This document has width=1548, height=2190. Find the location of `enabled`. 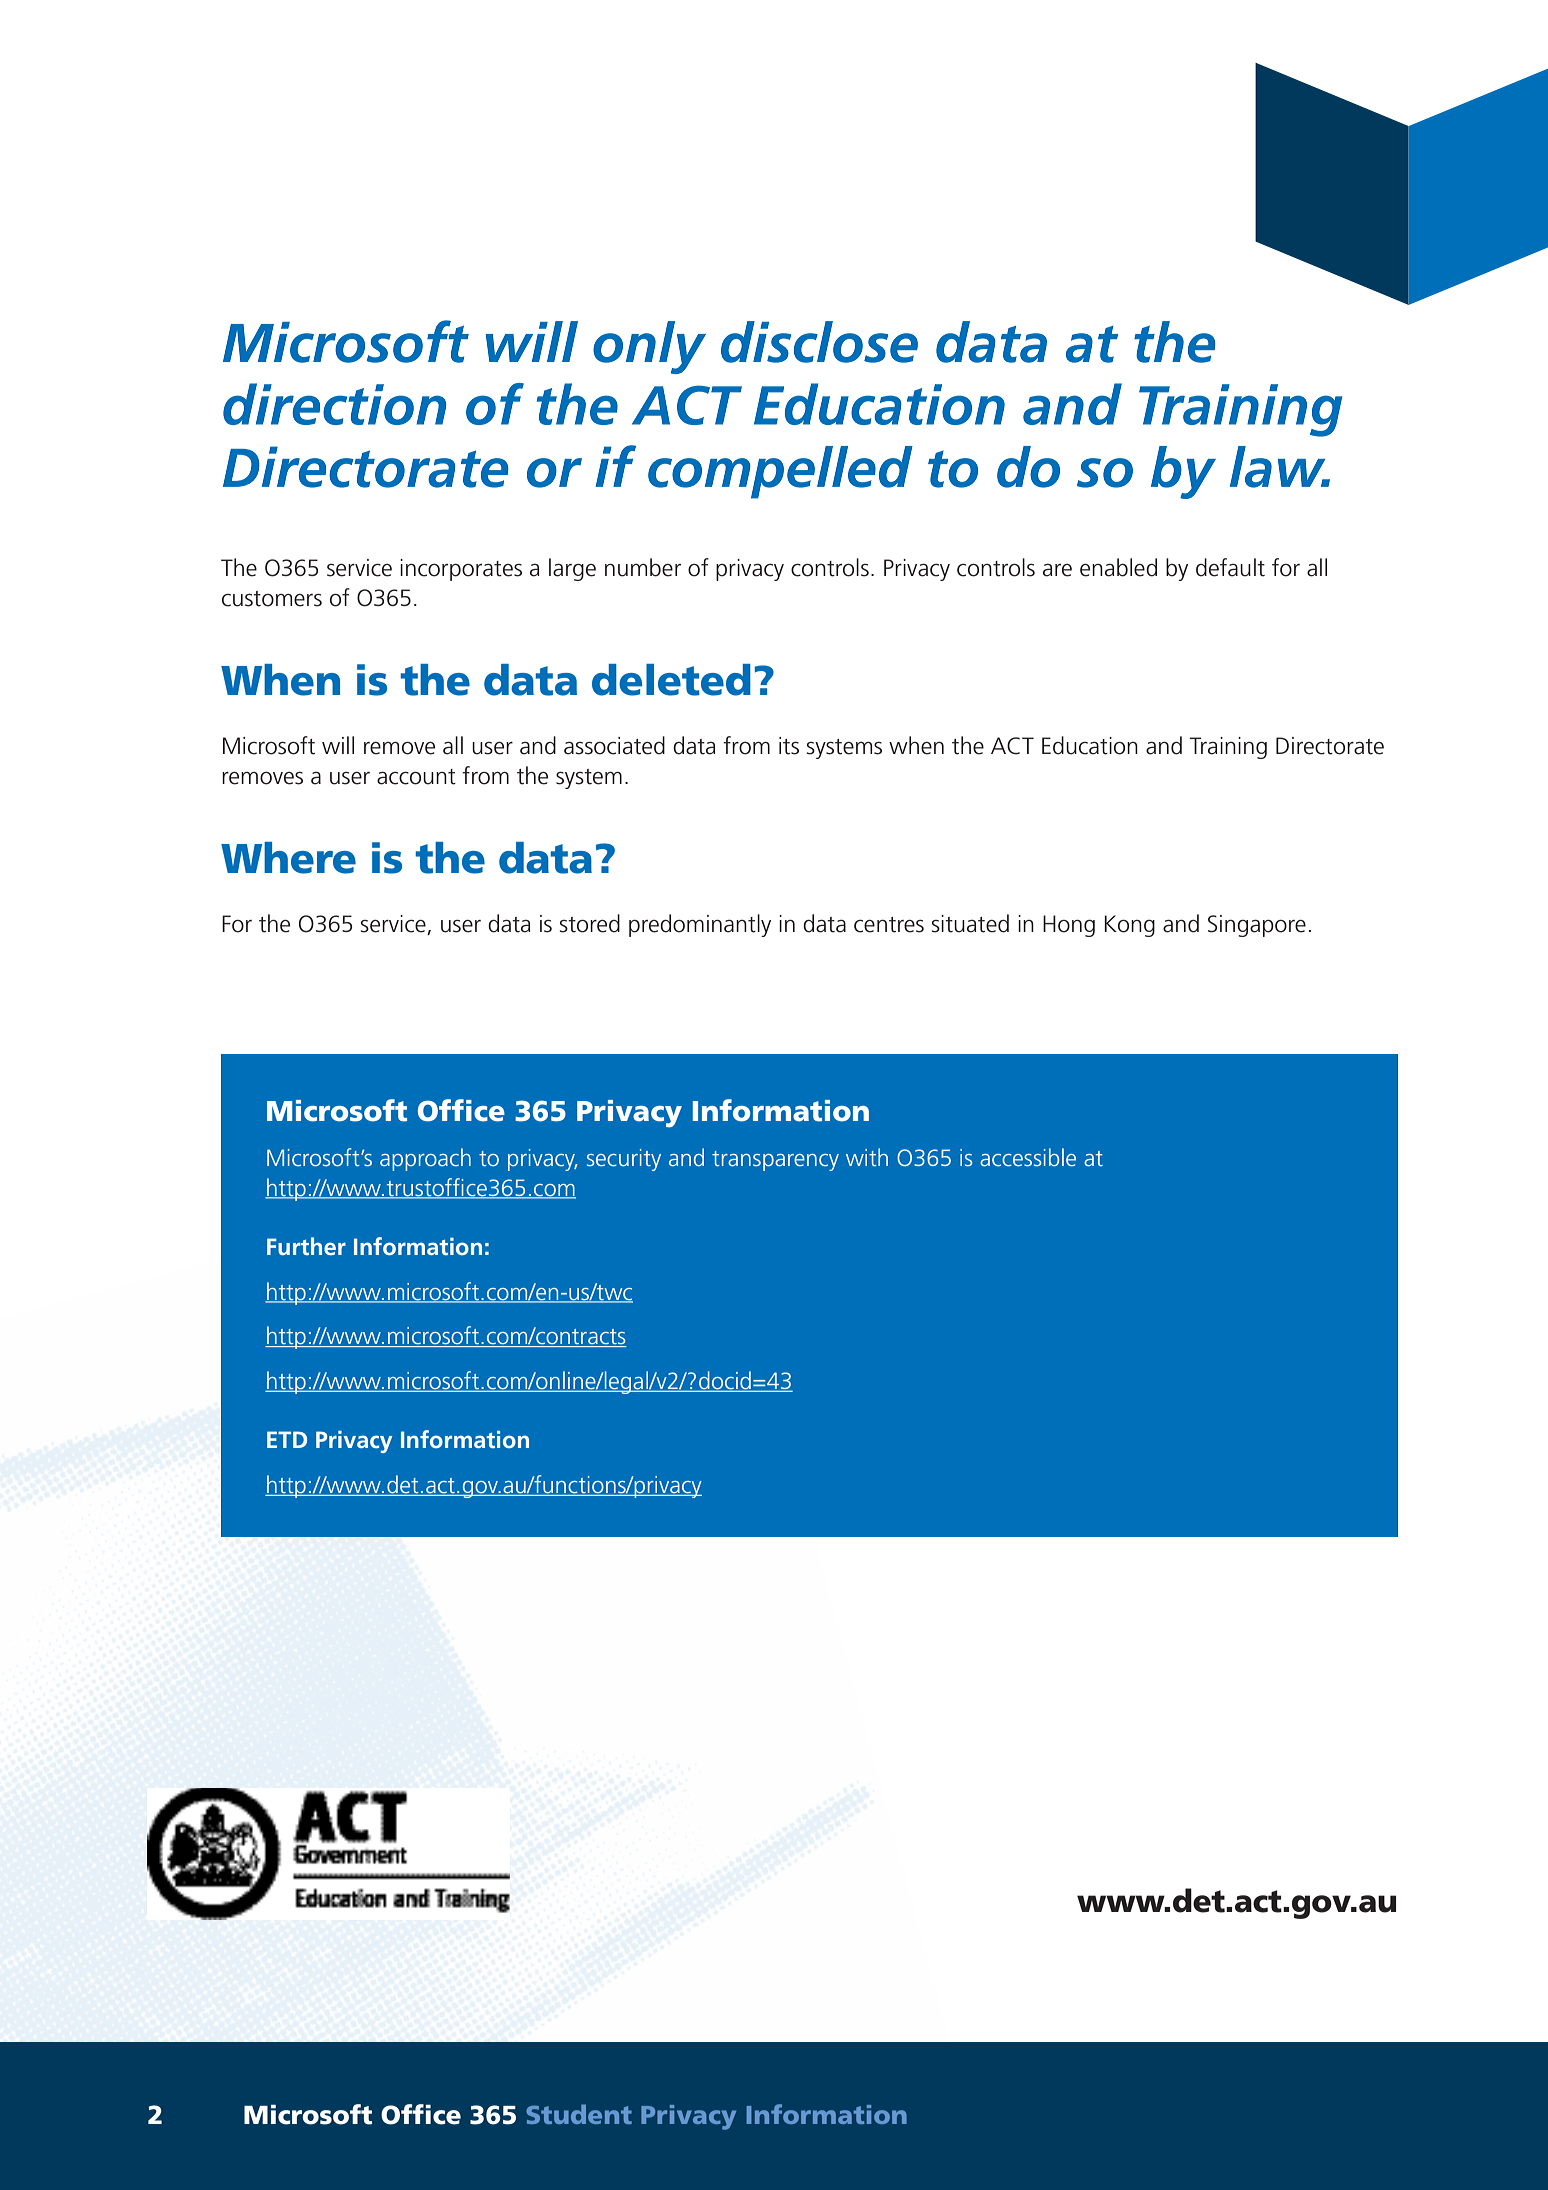

enabled is located at coordinates (1118, 567).
